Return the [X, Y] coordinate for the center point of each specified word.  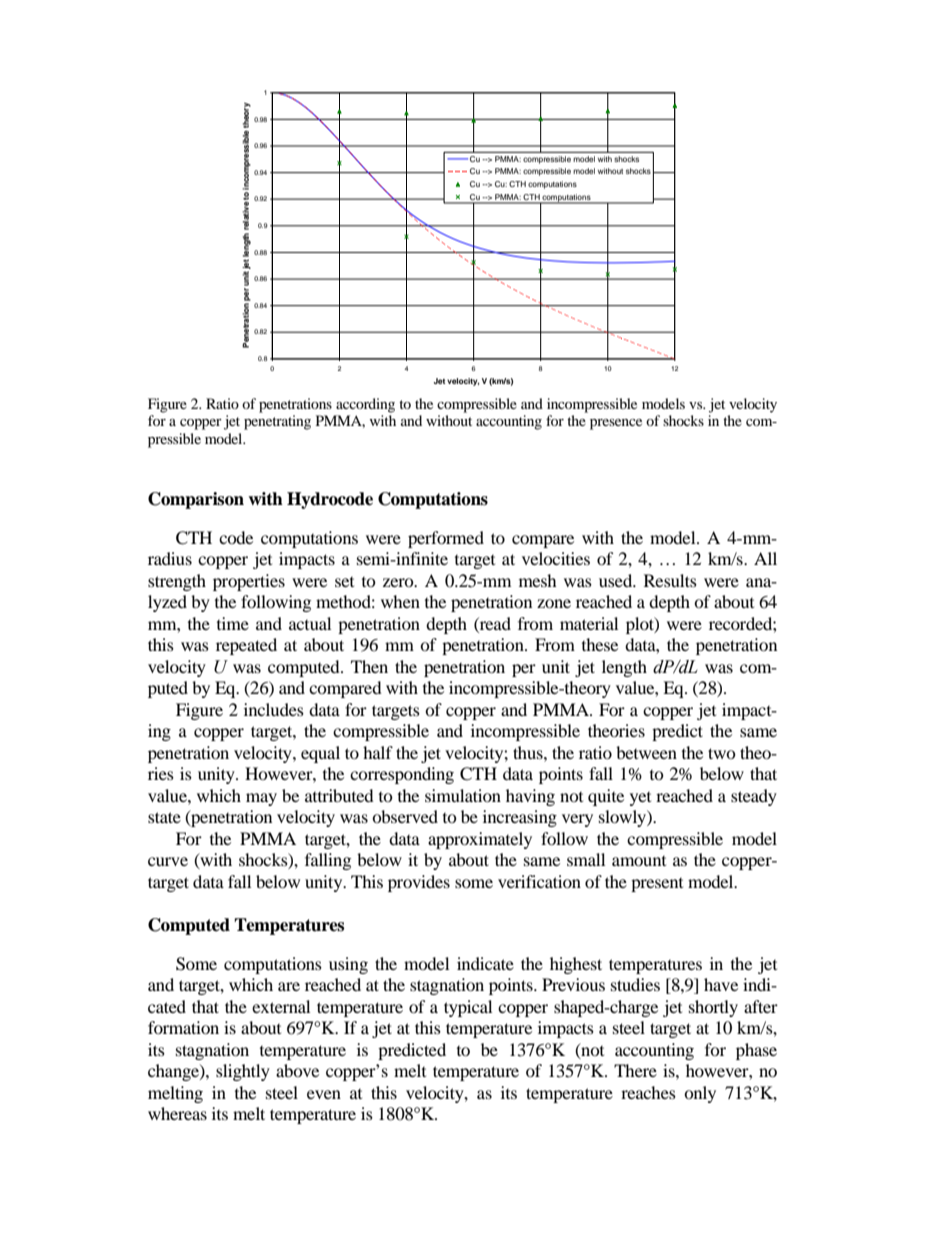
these [600, 644]
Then [369, 666]
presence [616, 424]
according [365, 405]
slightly [243, 1072]
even [324, 1094]
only [700, 1094]
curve [168, 861]
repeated [246, 646]
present [657, 885]
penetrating [277, 422]
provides [419, 883]
